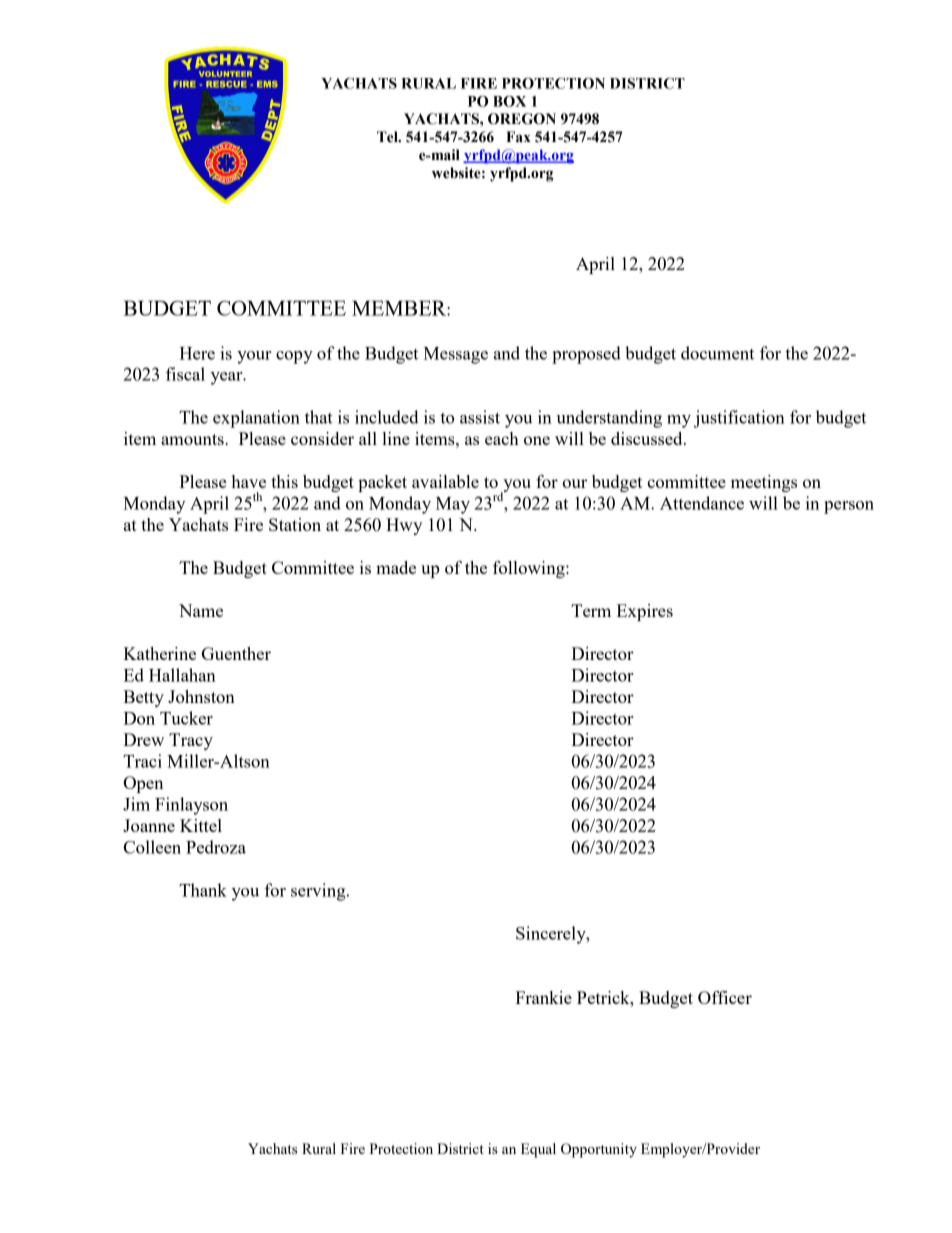  I want to click on Fax, so click(518, 137).
